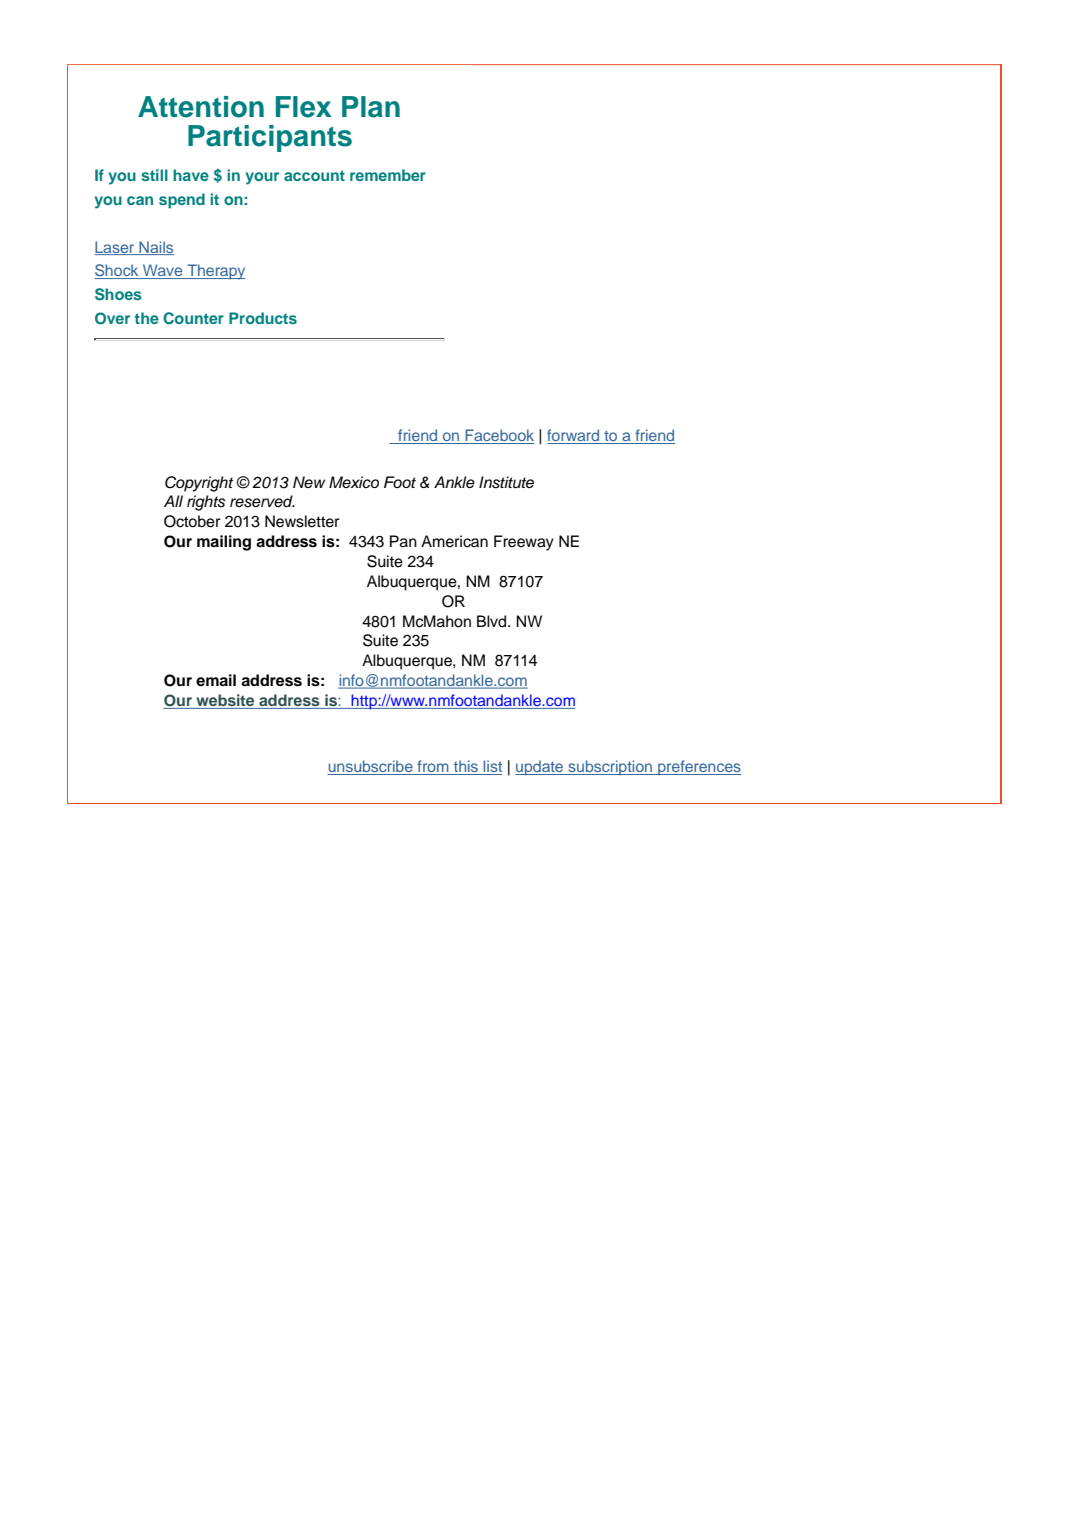 This screenshot has width=1069, height=1513. I want to click on forward, so click(574, 436).
